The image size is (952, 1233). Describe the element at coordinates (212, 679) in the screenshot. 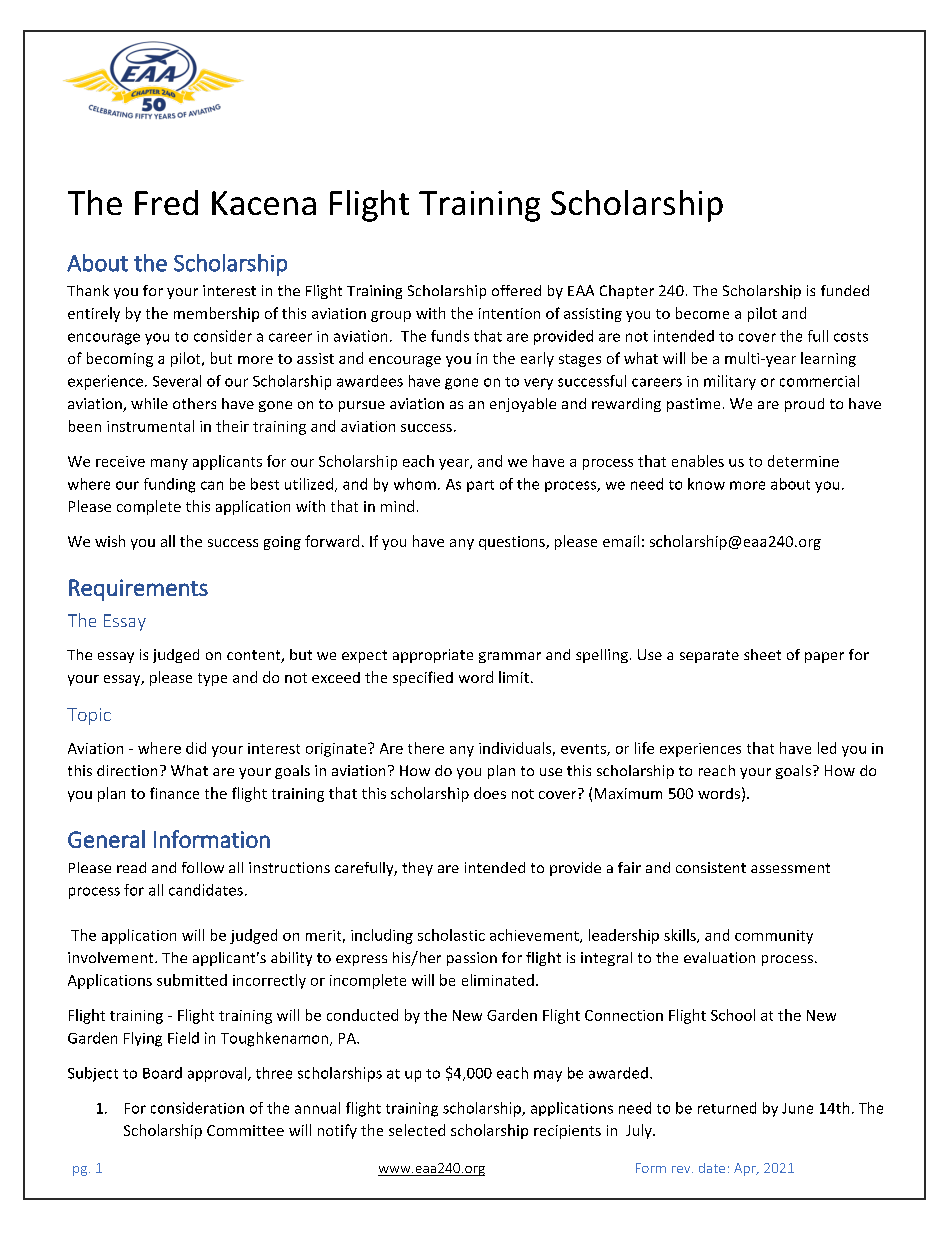

I see `type` at that location.
